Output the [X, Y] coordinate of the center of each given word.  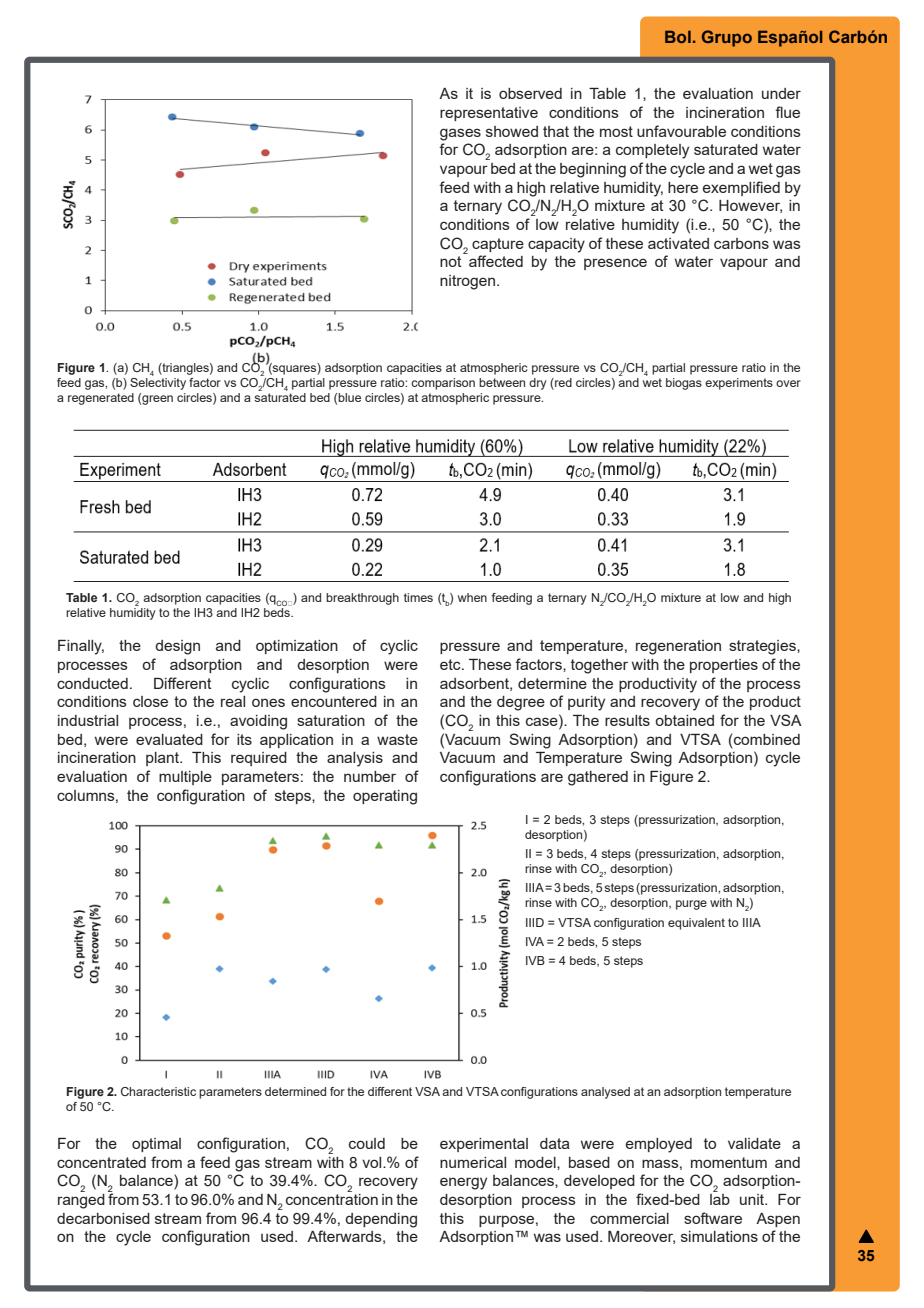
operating [385, 797]
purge [691, 905]
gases [460, 134]
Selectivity [158, 382]
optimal [156, 1145]
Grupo [727, 38]
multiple [185, 778]
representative [489, 114]
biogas [684, 384]
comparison [443, 384]
